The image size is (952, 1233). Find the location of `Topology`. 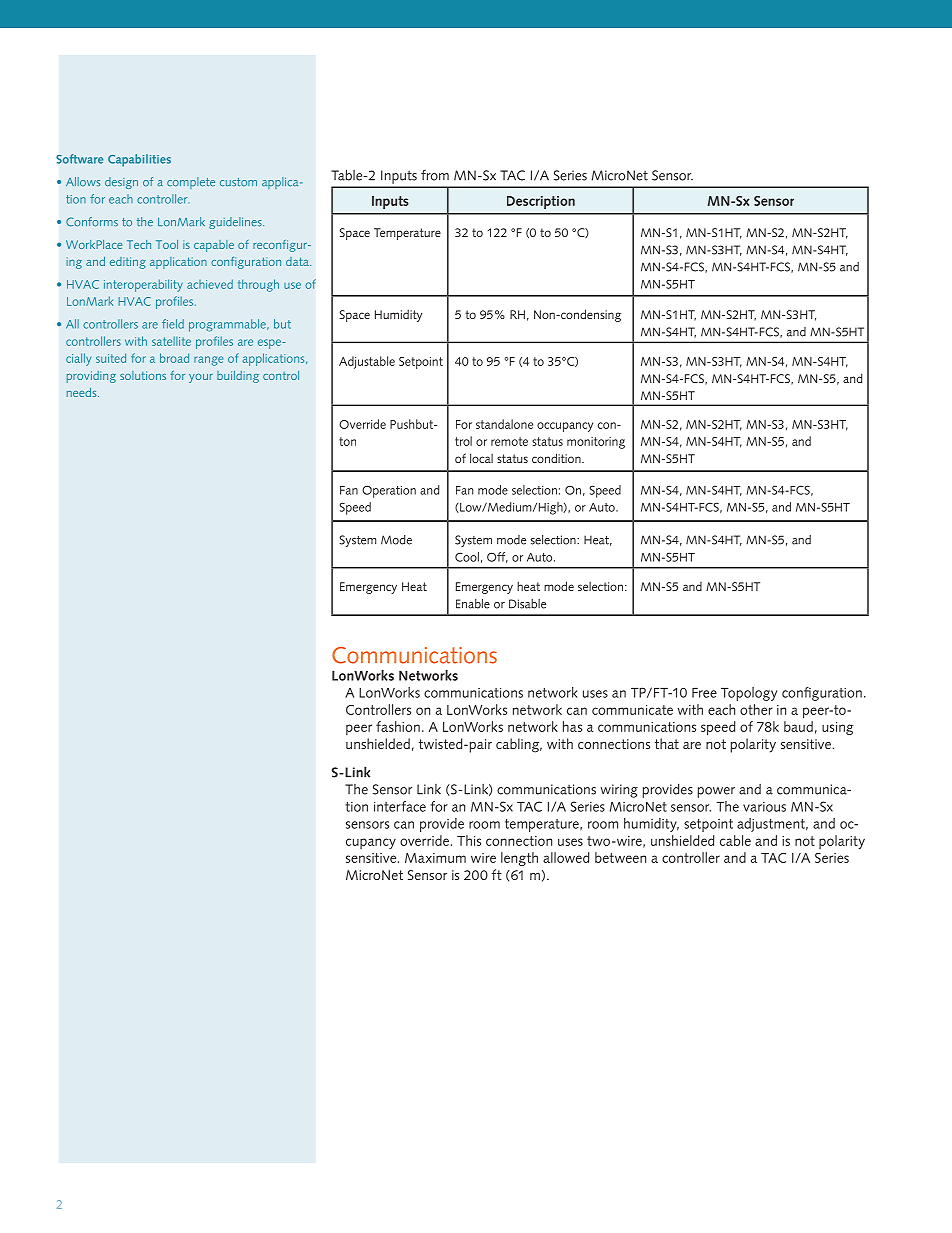

Topology is located at coordinates (749, 694).
